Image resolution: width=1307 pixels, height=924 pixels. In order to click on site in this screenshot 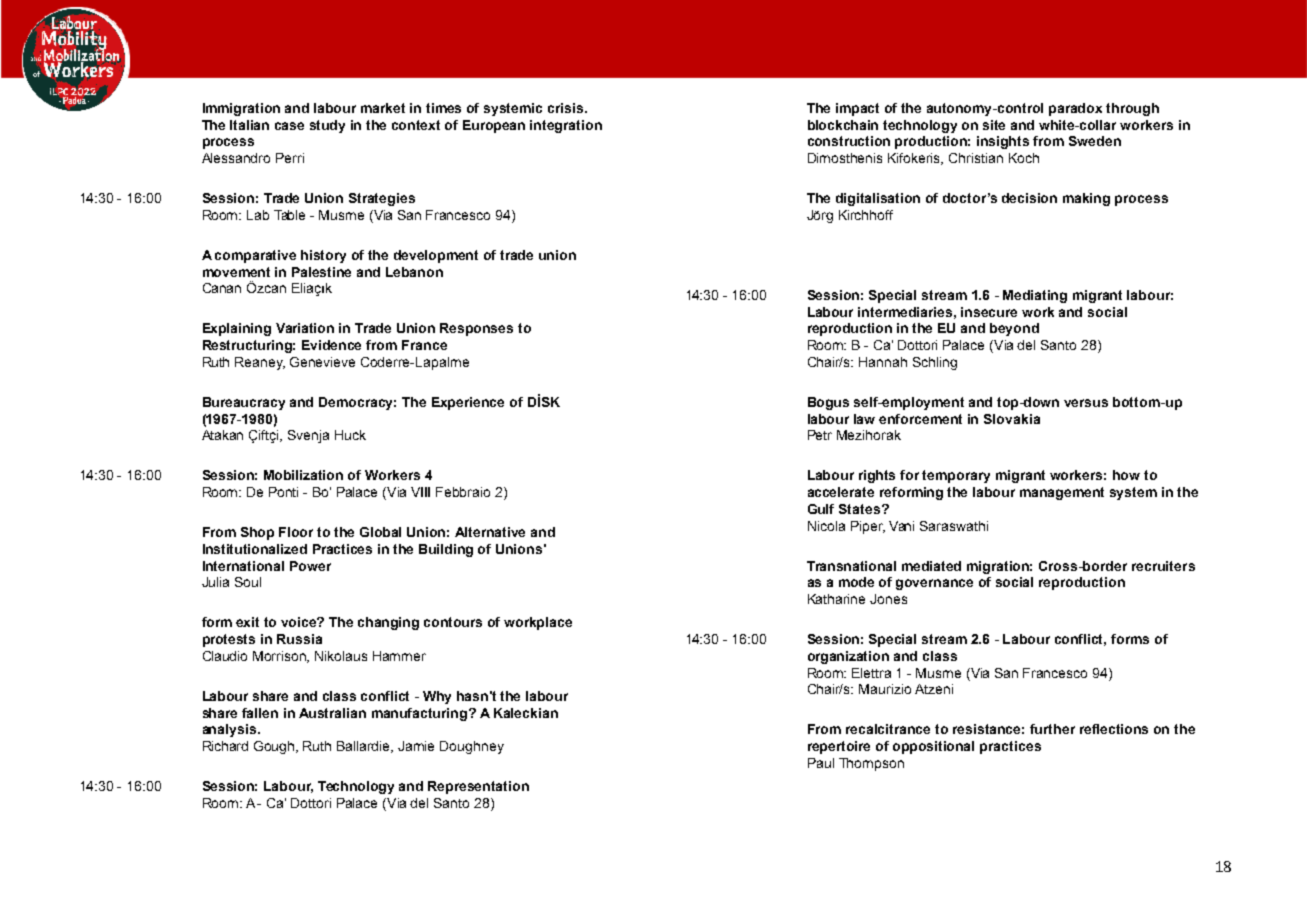, I will do `click(994, 125)`.
